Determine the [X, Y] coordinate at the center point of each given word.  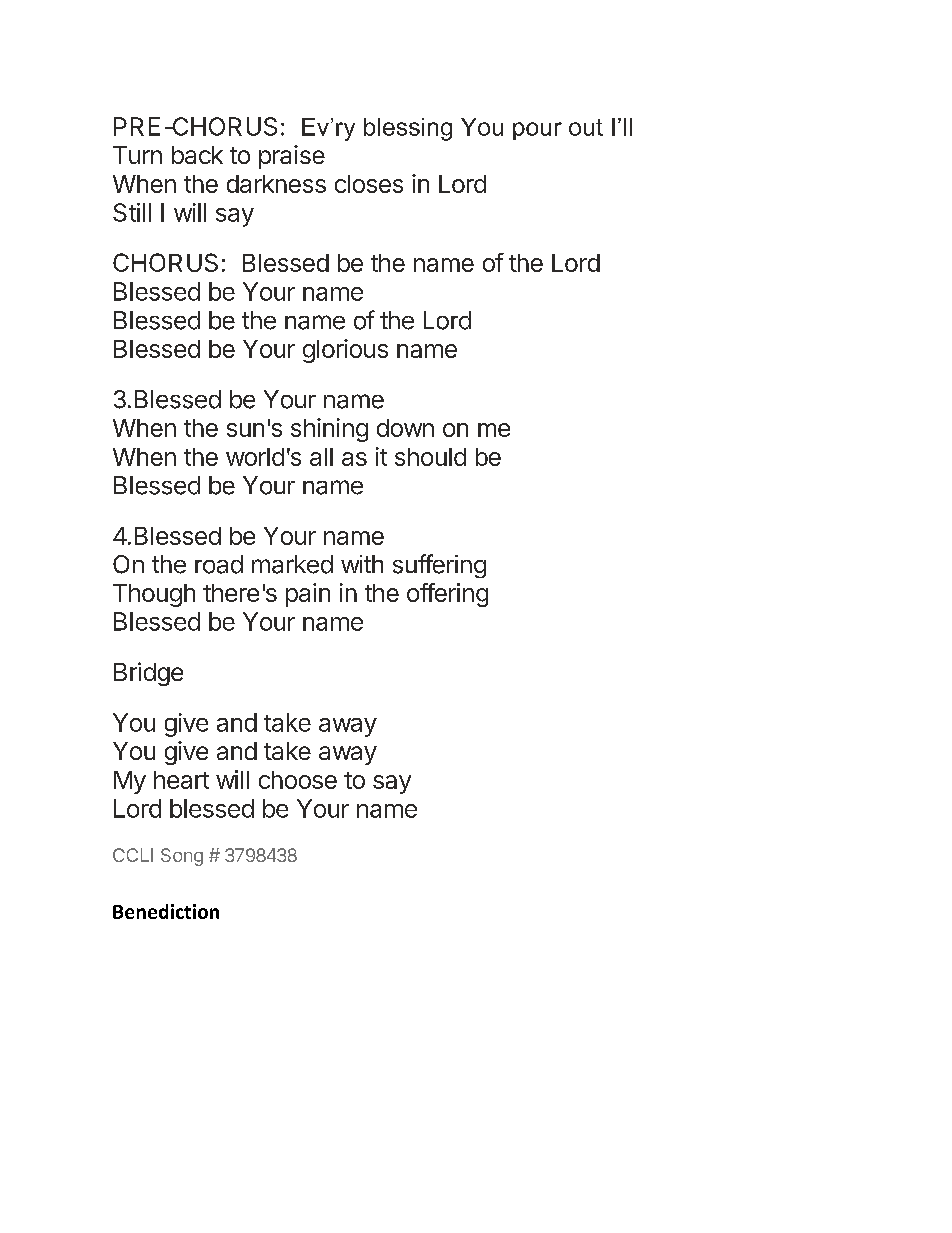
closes [369, 184]
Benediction [166, 911]
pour [537, 131]
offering [447, 595]
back [197, 155]
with [362, 564]
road [219, 564]
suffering [439, 566]
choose [298, 780]
